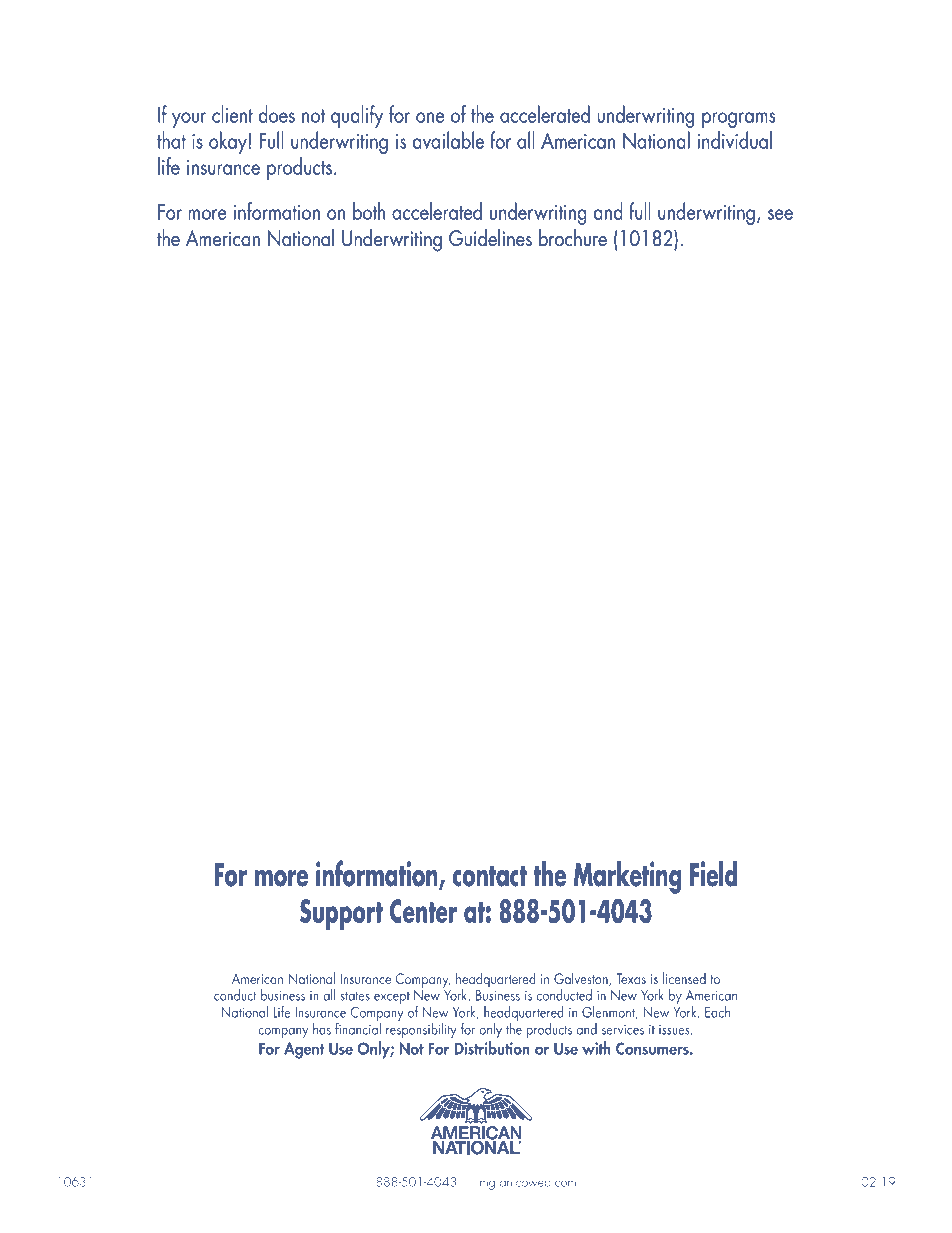  What do you see at coordinates (490, 876) in the screenshot?
I see `contact` at bounding box center [490, 876].
